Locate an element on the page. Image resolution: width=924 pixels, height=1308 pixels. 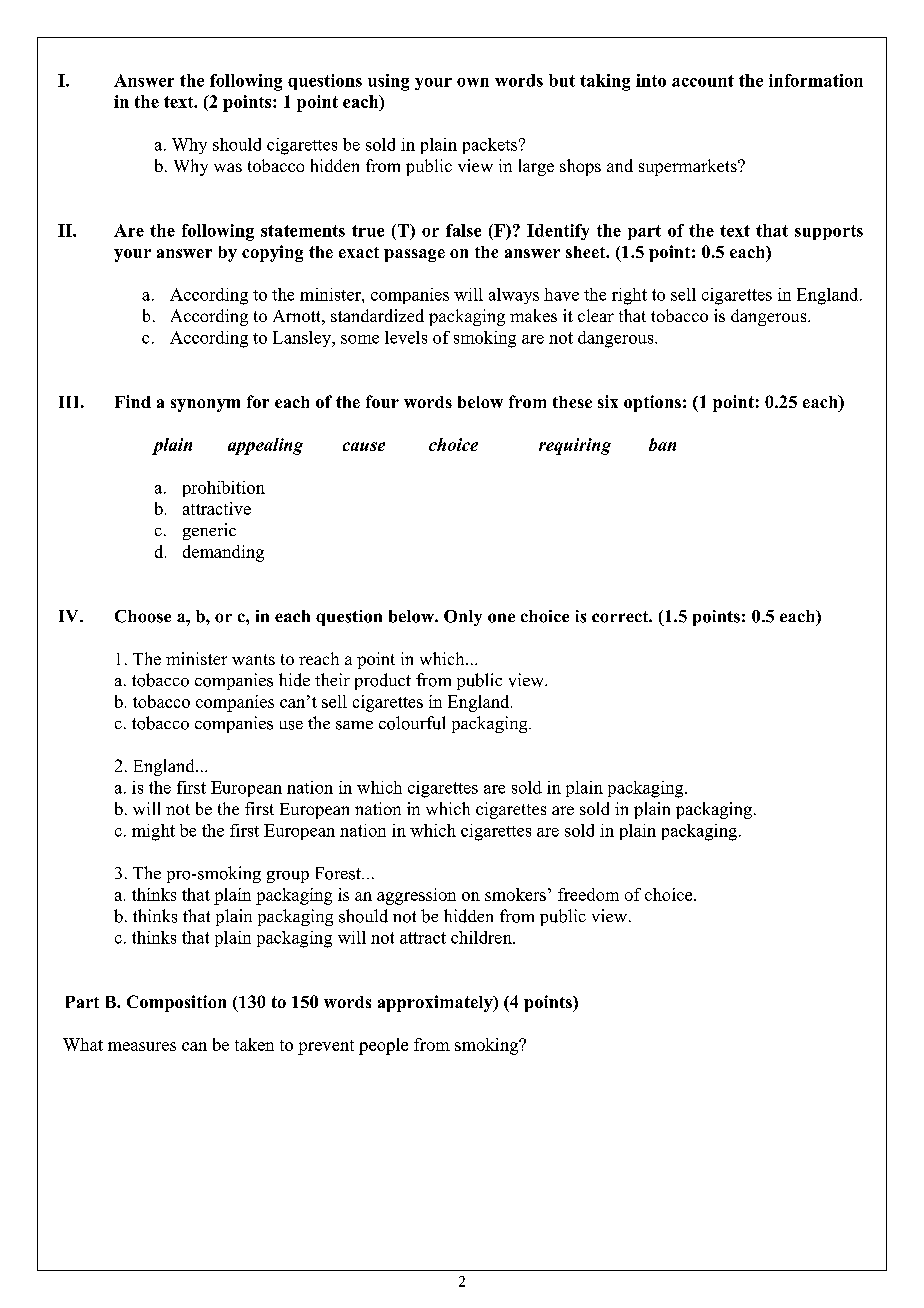
four is located at coordinates (382, 401).
